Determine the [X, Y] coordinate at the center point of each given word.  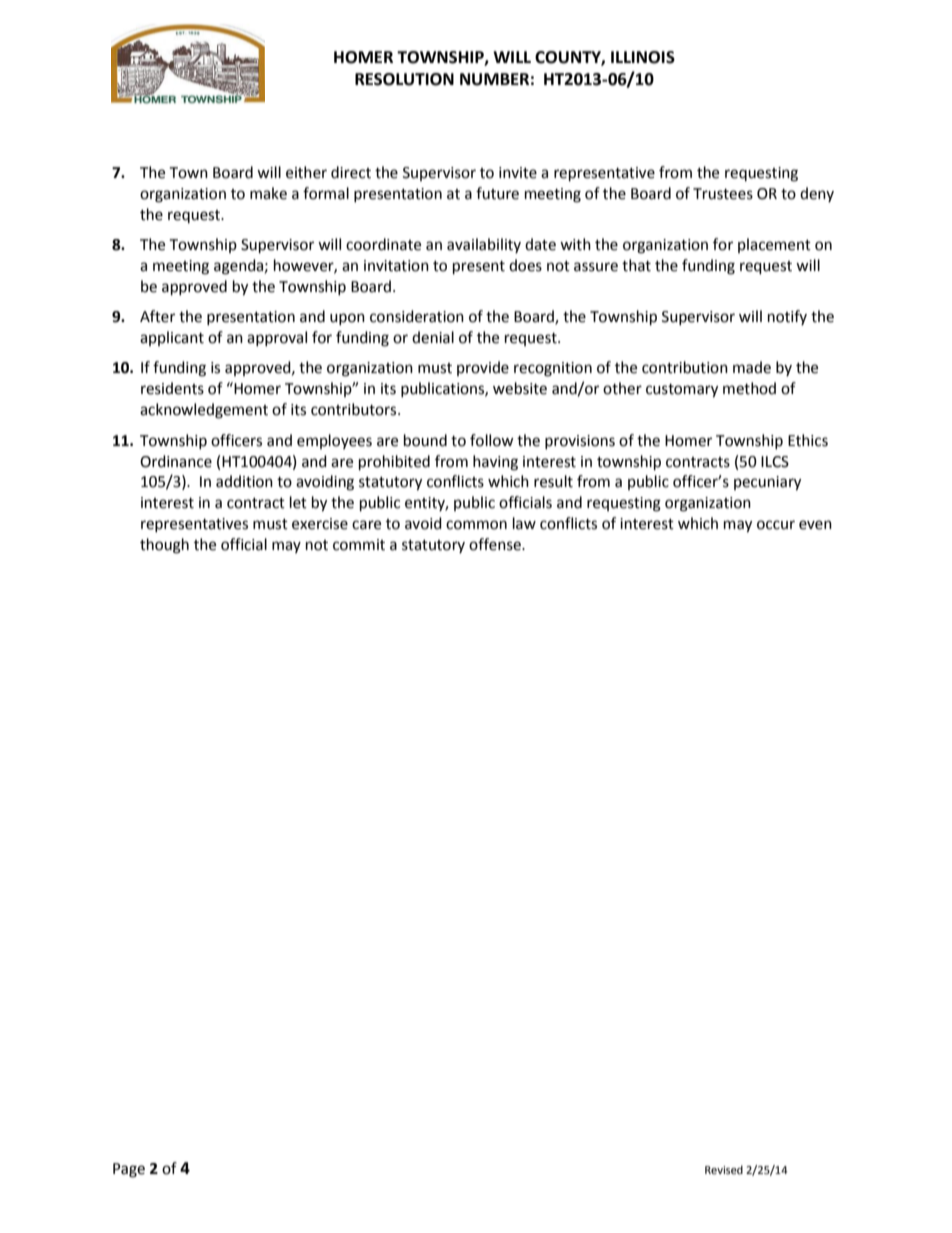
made [752, 367]
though [164, 546]
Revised [724, 1170]
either [306, 172]
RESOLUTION [404, 79]
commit [359, 545]
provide [483, 368]
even [815, 525]
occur [776, 525]
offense [496, 544]
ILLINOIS [643, 57]
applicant [172, 338]
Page [129, 1170]
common [476, 525]
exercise [320, 524]
